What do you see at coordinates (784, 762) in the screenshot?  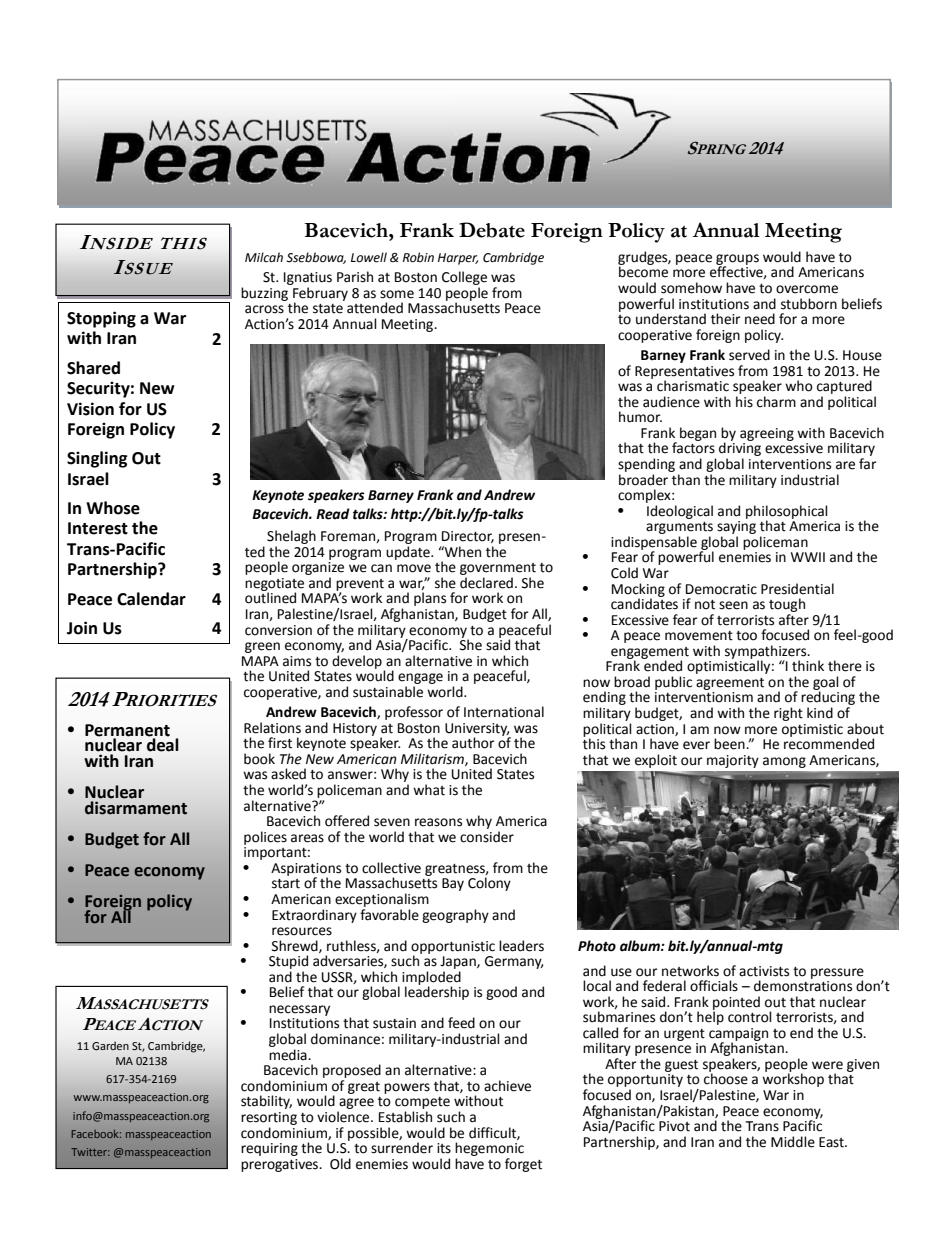 I see `among` at bounding box center [784, 762].
